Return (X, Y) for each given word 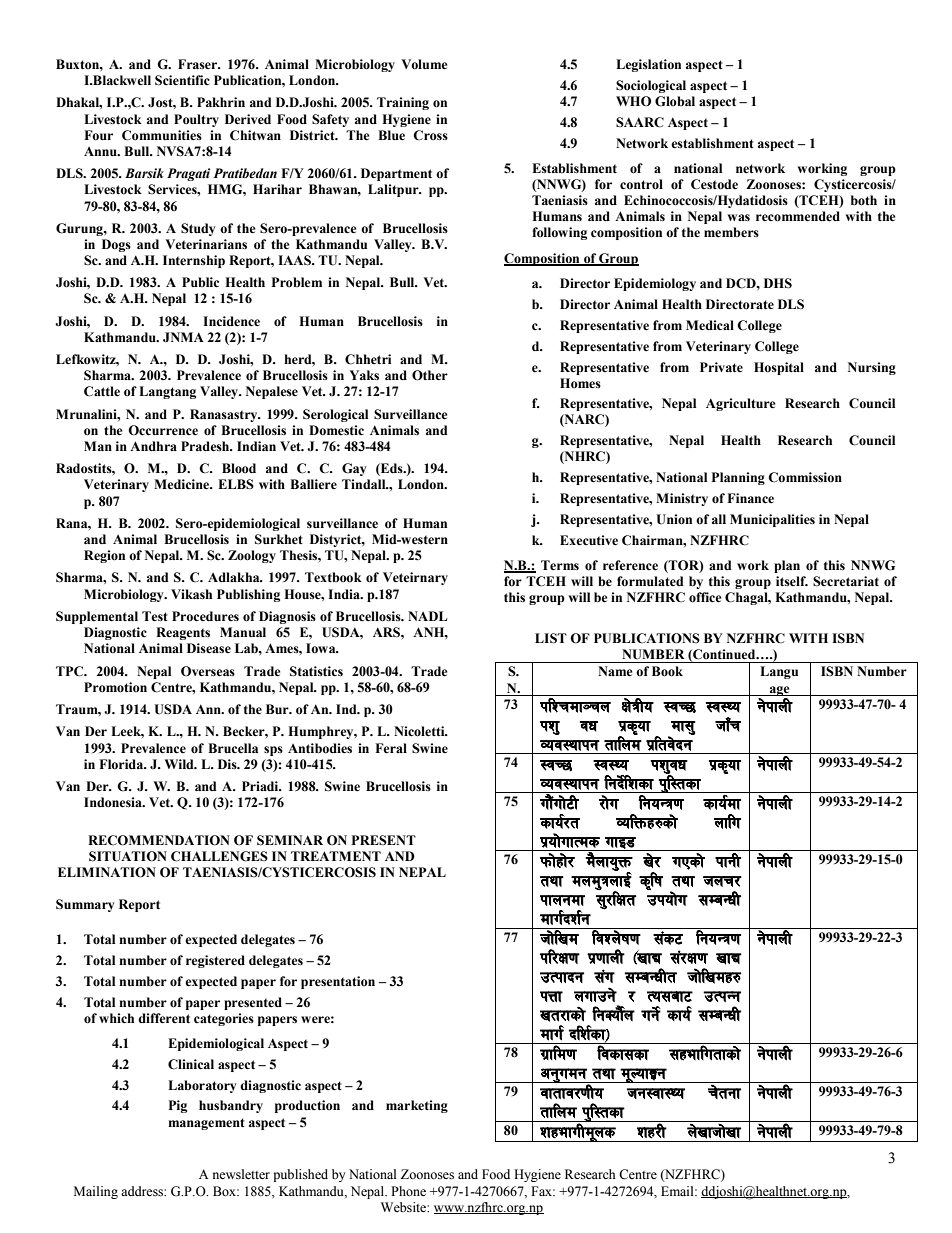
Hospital (779, 368)
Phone (408, 1191)
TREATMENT (336, 856)
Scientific (182, 80)
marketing (417, 1106)
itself (792, 581)
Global (675, 101)
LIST (551, 638)
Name (615, 671)
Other (430, 375)
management (206, 1124)
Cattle (102, 391)
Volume (424, 64)
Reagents (183, 633)
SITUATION (128, 856)
